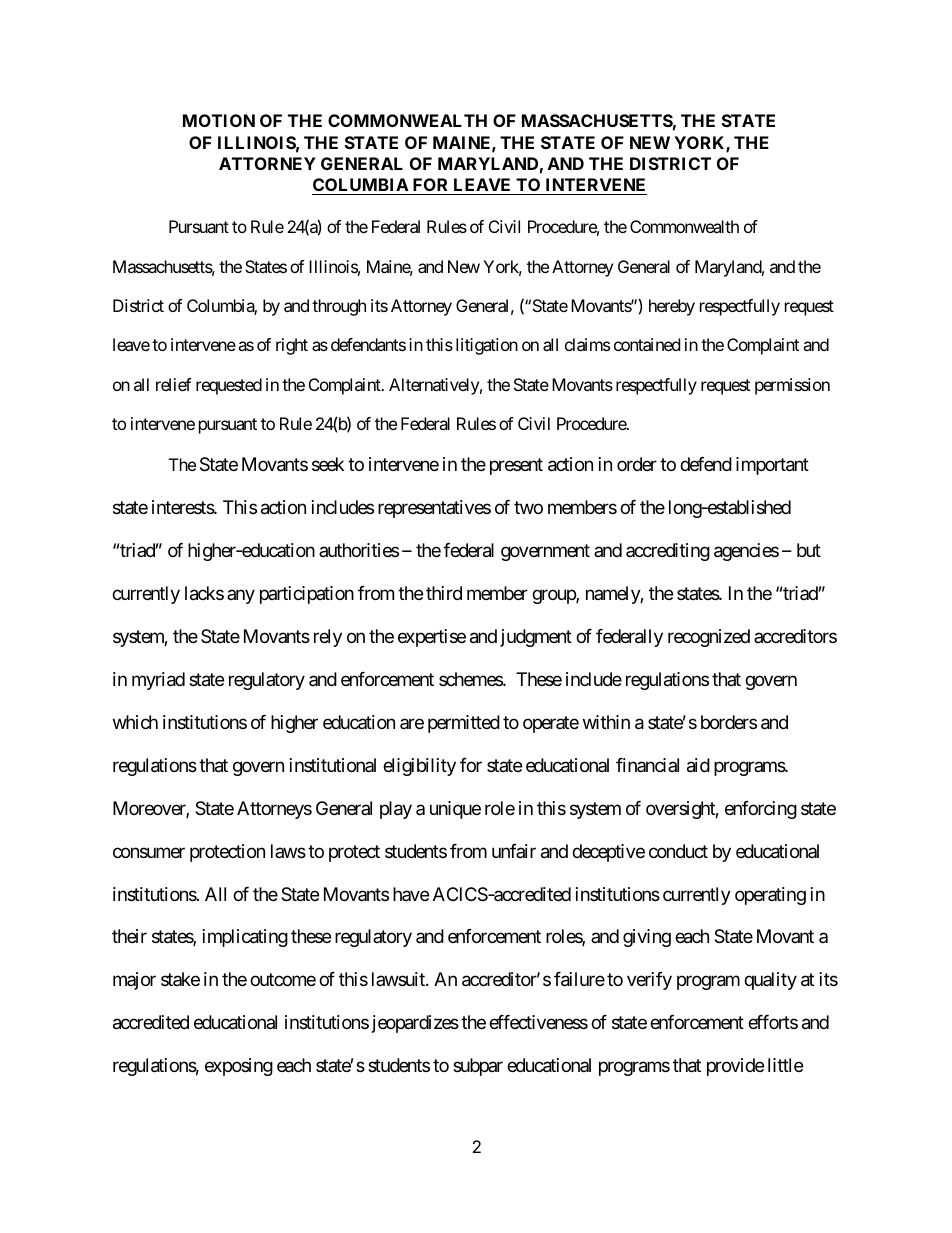  I want to click on permitted, so click(464, 724).
